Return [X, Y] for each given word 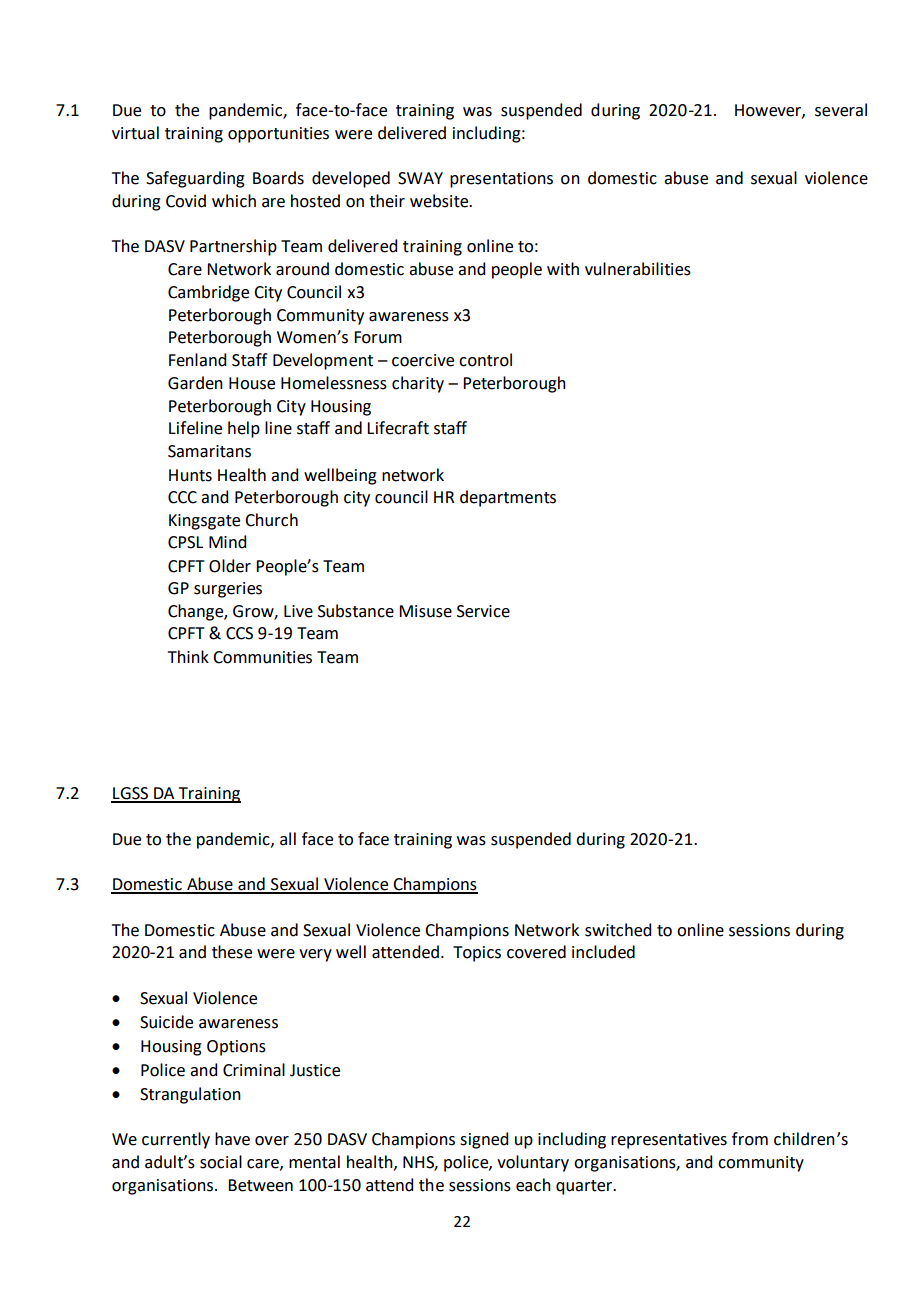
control [485, 360]
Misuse [425, 611]
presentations [501, 180]
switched [618, 930]
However [769, 111]
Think [188, 656]
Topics [477, 954]
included [603, 952]
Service [483, 611]
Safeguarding [195, 179]
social [221, 1162]
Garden [195, 383]
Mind [227, 542]
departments [508, 498]
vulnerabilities [638, 269]
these [232, 952]
